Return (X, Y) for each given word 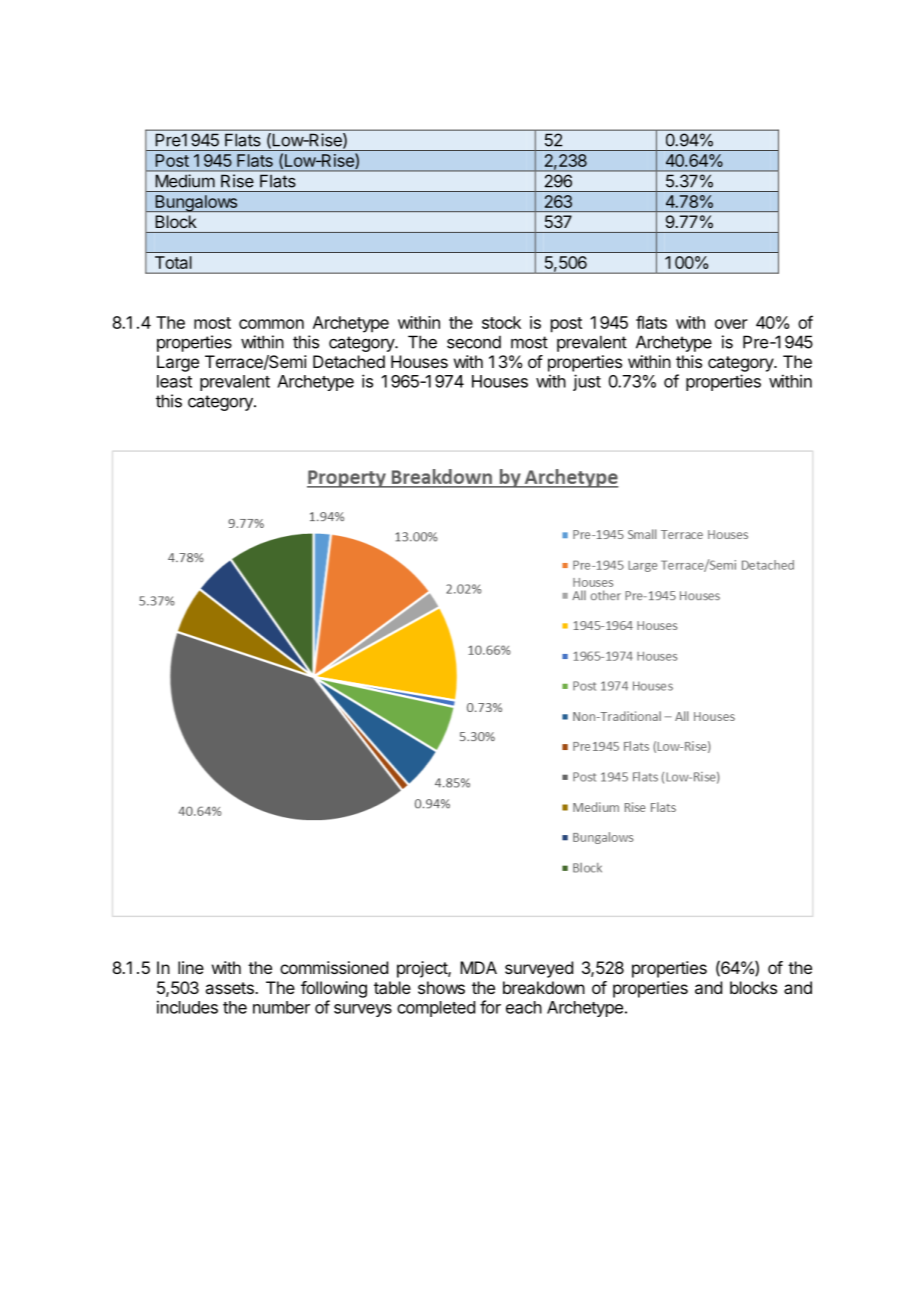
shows (441, 987)
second (474, 342)
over (731, 324)
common (271, 324)
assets (230, 988)
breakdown (544, 987)
